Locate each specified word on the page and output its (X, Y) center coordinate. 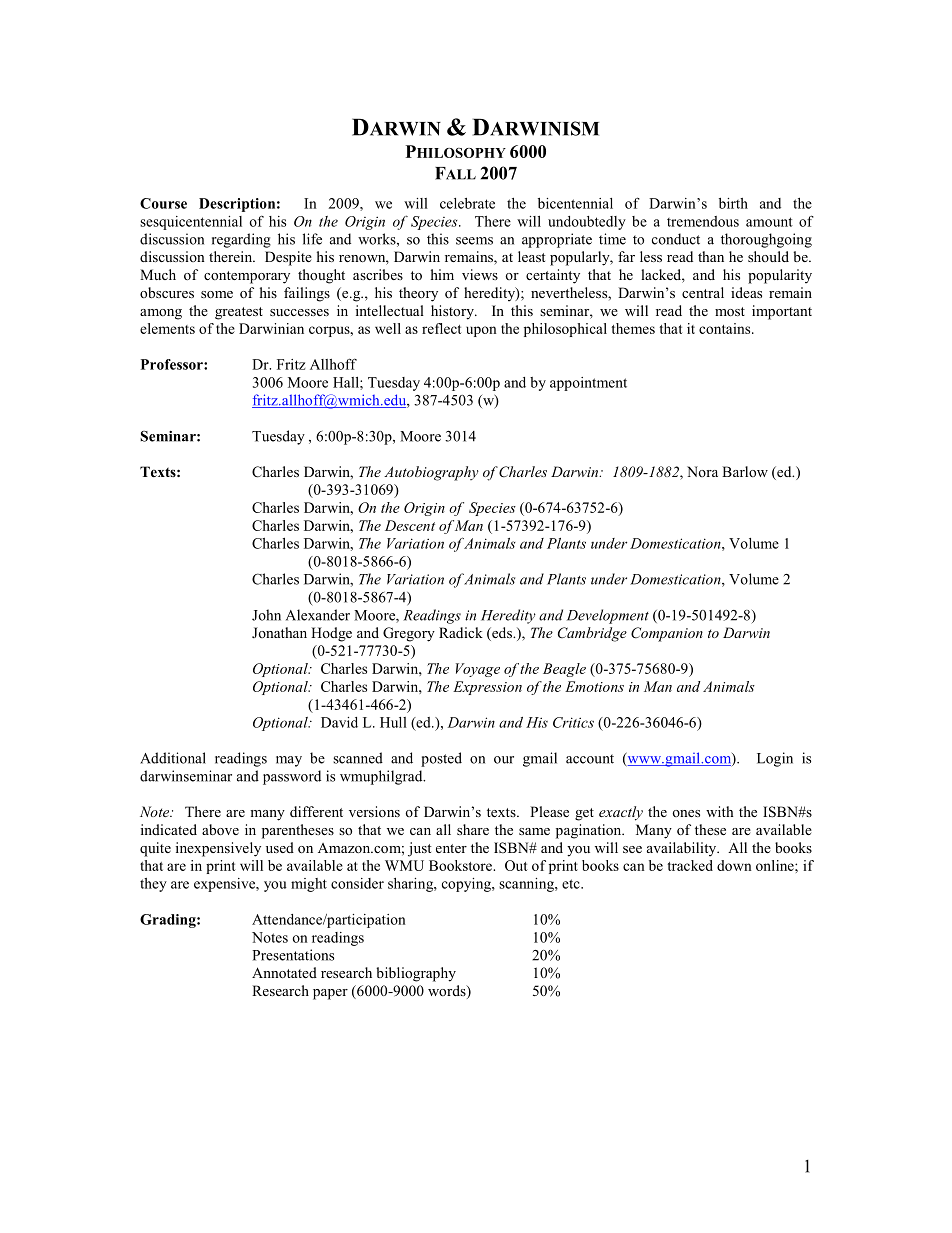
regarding (241, 240)
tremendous (703, 221)
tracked (690, 865)
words (448, 992)
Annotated (284, 972)
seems (474, 241)
